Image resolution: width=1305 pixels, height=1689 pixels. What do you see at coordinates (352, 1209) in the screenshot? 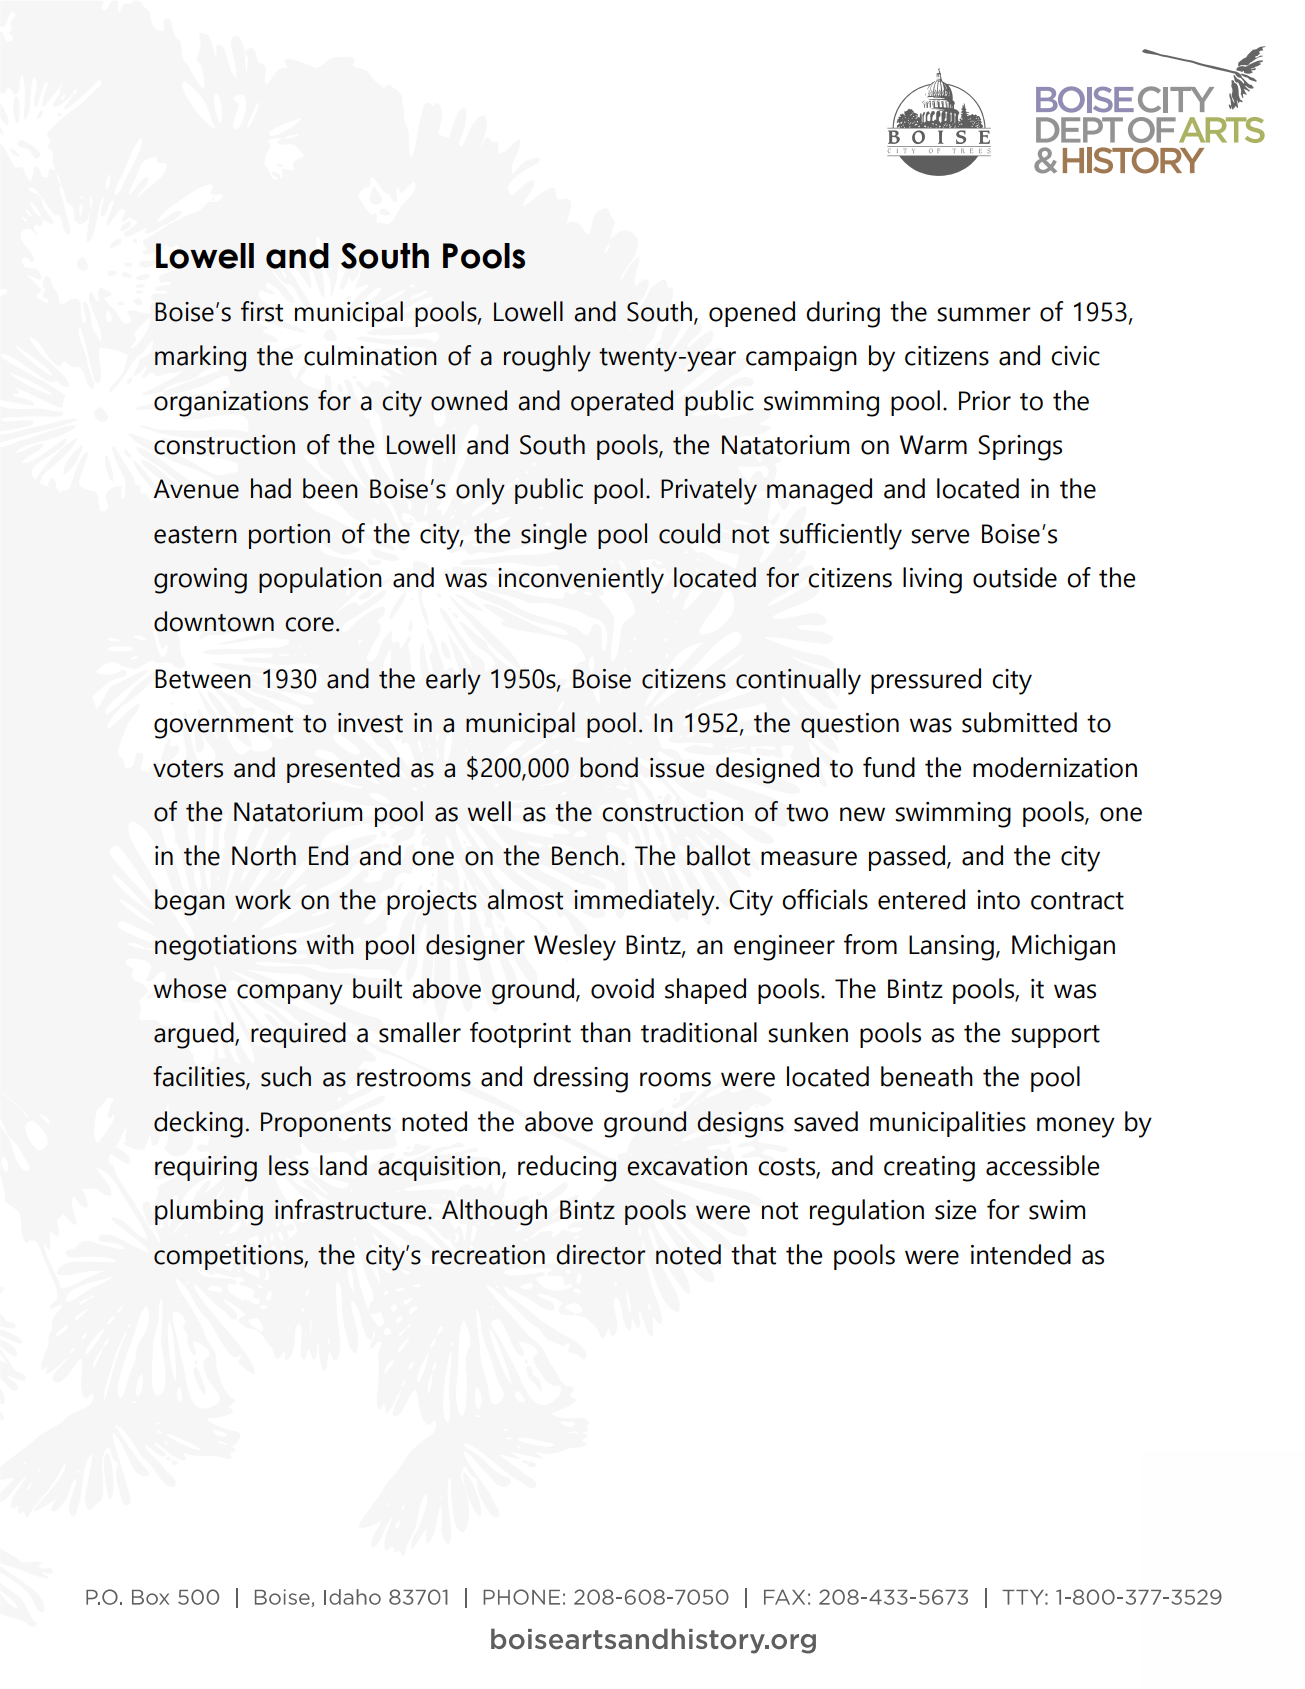
I see `infrastructure` at bounding box center [352, 1209].
